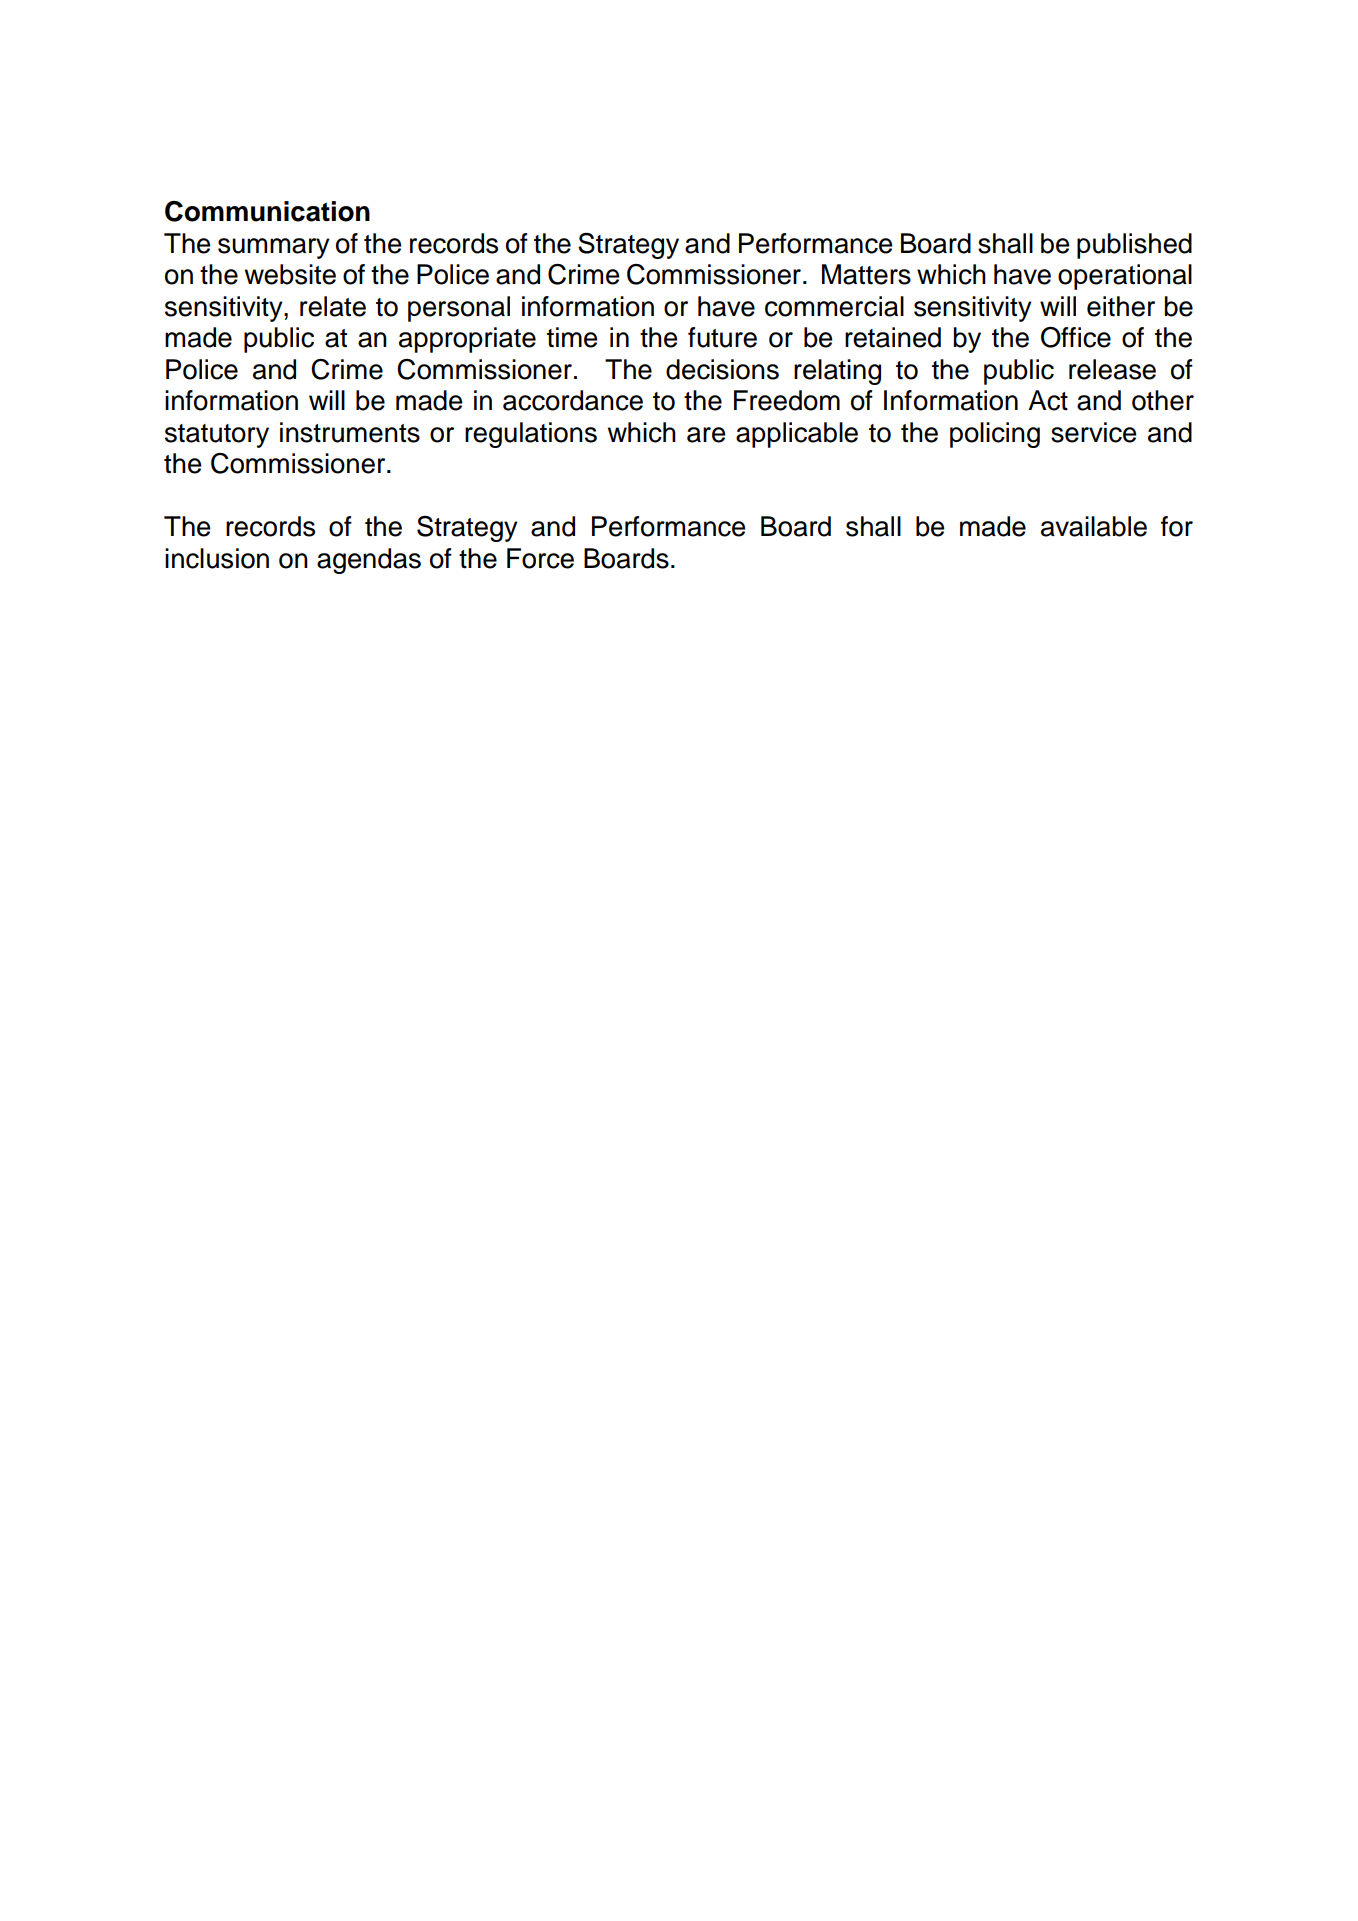  Describe the element at coordinates (1134, 246) in the page. I see `published` at that location.
